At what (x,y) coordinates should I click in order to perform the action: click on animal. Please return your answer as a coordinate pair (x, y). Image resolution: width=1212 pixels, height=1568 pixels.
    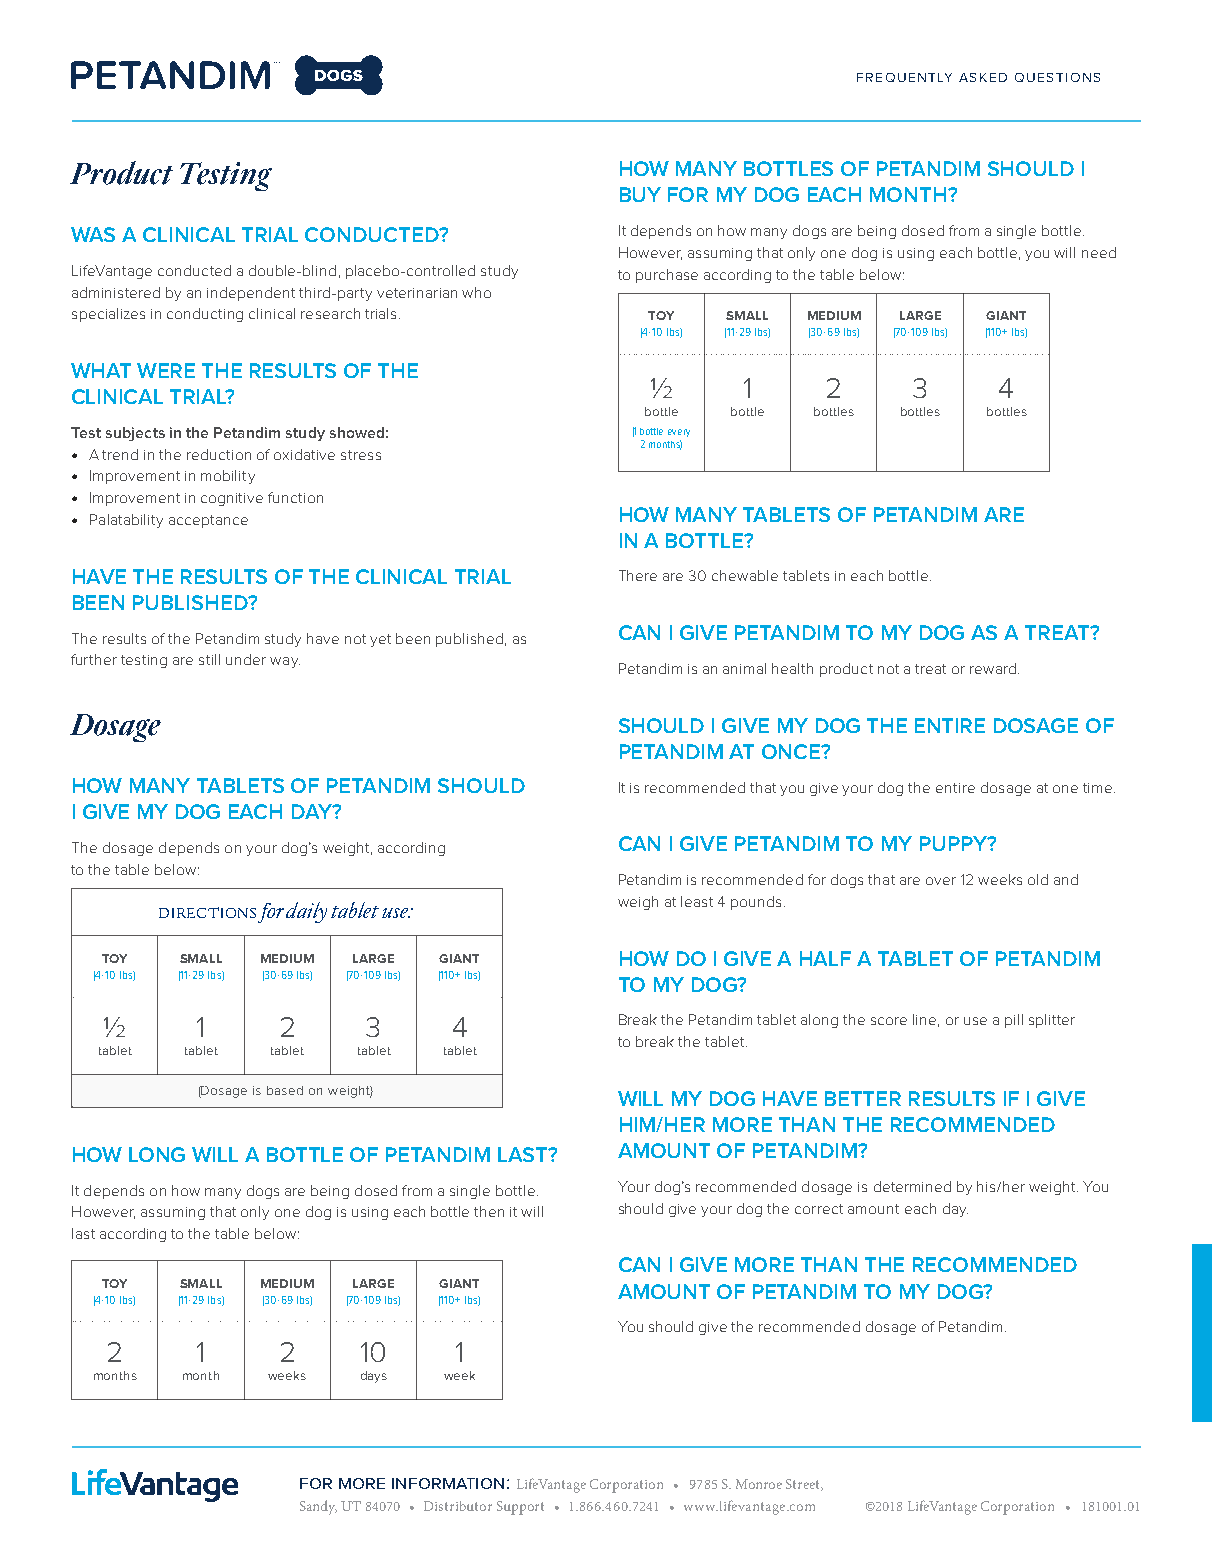
    Looking at the image, I should click on (744, 668).
